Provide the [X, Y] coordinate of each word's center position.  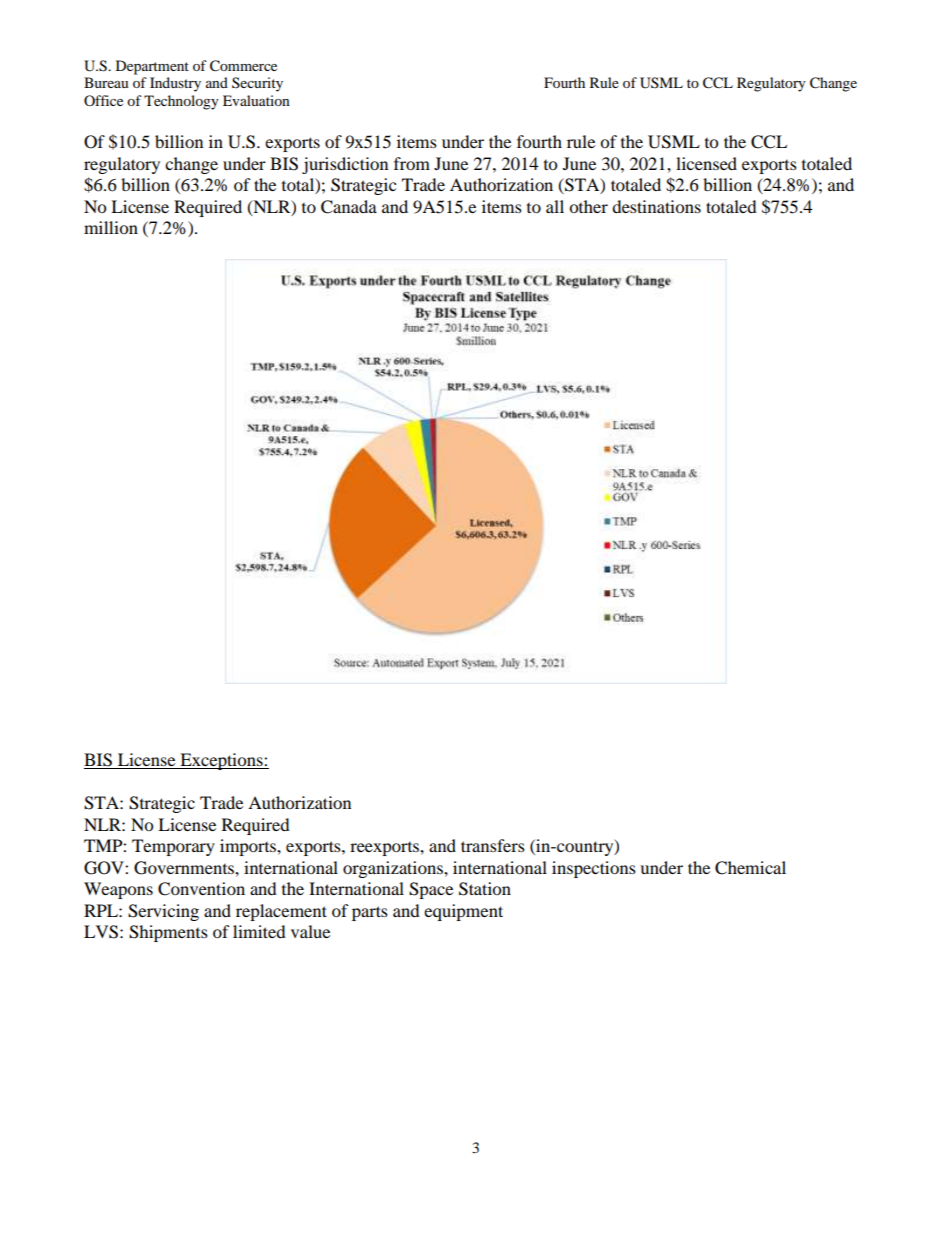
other [588, 206]
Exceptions [221, 761]
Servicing [163, 912]
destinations [656, 206]
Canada [349, 207]
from [412, 163]
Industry [175, 84]
